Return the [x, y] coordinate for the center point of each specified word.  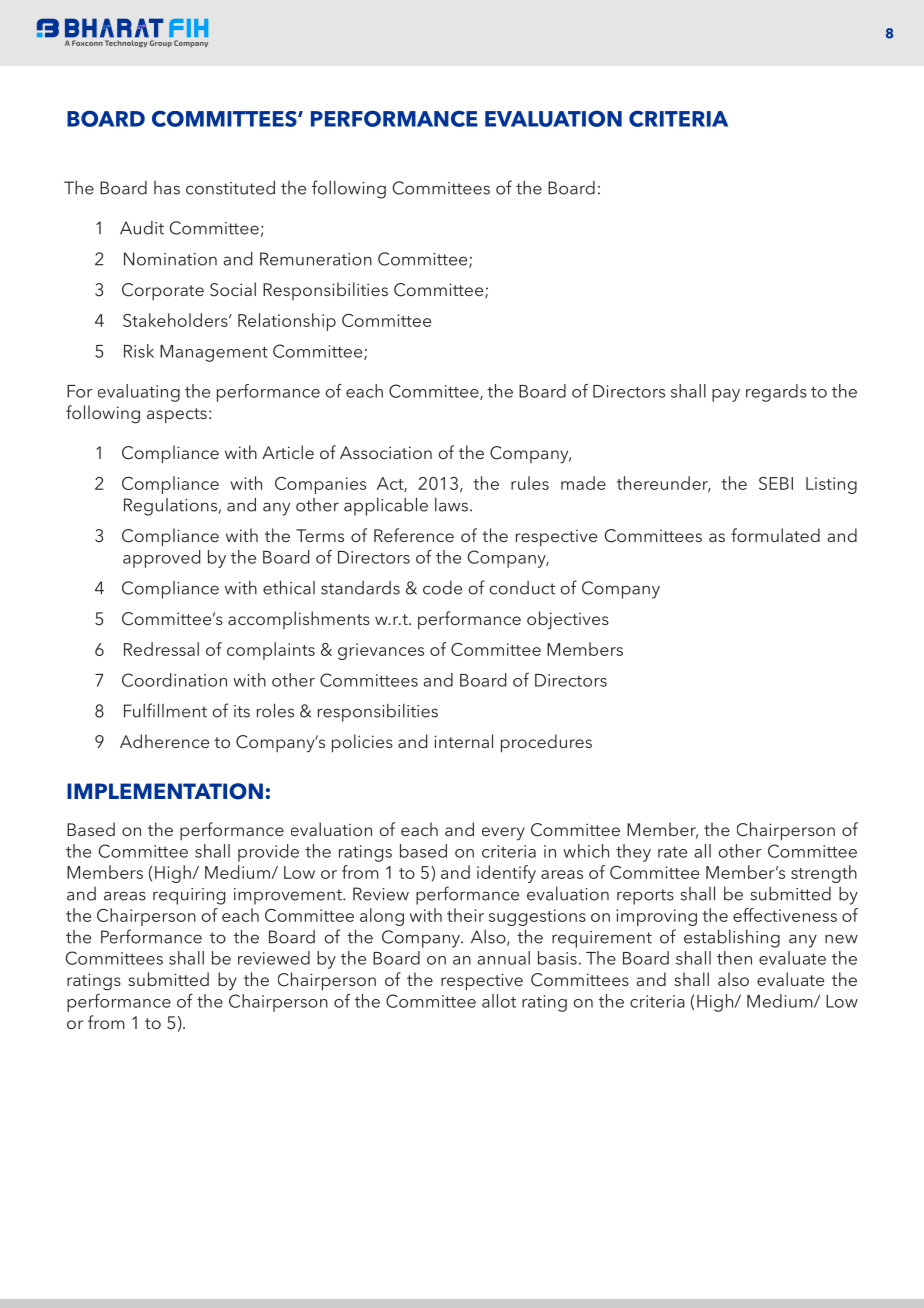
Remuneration [316, 259]
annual [503, 958]
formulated [775, 535]
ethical [289, 587]
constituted [230, 187]
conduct [522, 588]
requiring [189, 896]
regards [776, 393]
